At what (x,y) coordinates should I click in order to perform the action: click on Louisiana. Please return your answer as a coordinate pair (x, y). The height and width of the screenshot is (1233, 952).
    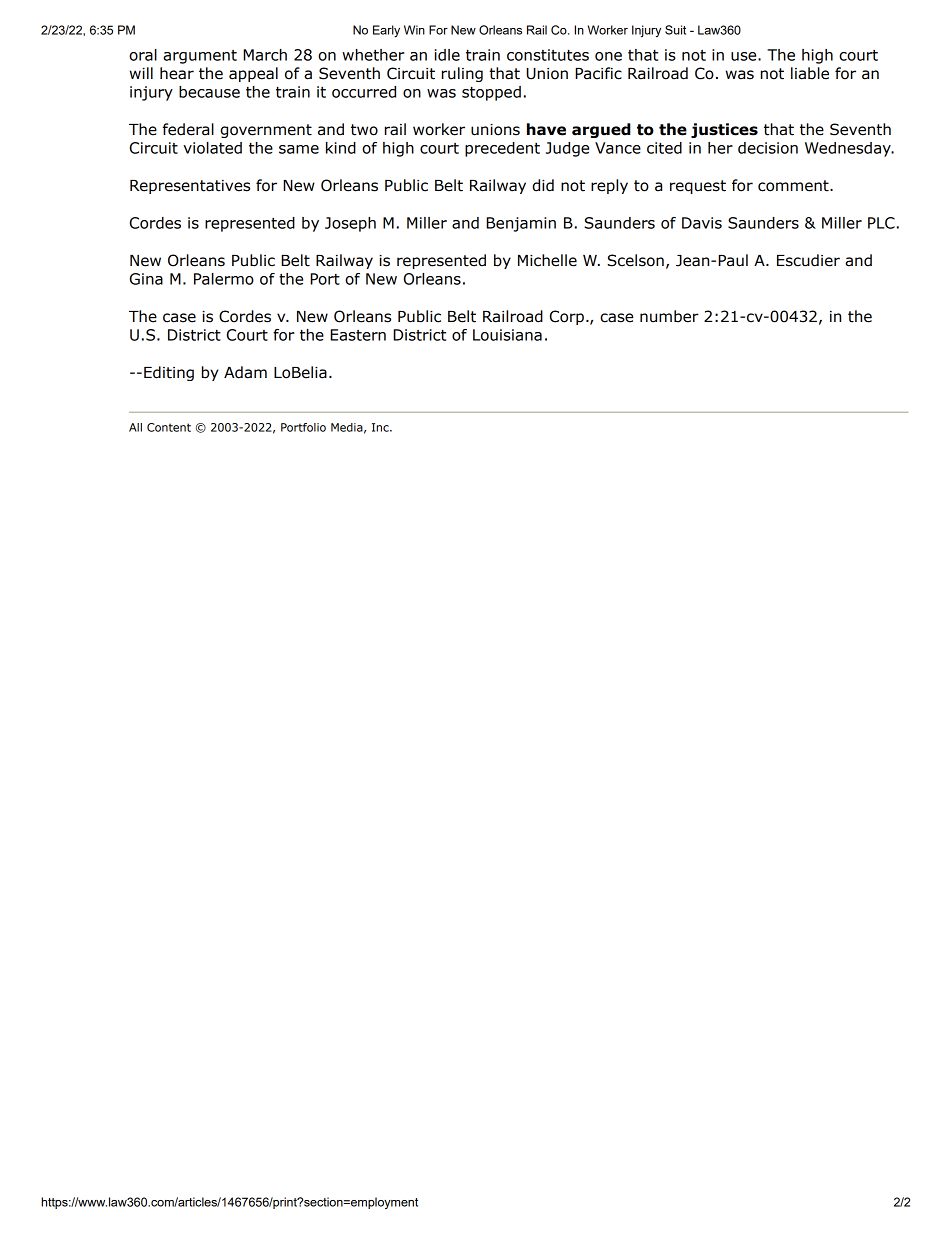
    Looking at the image, I should click on (507, 335).
